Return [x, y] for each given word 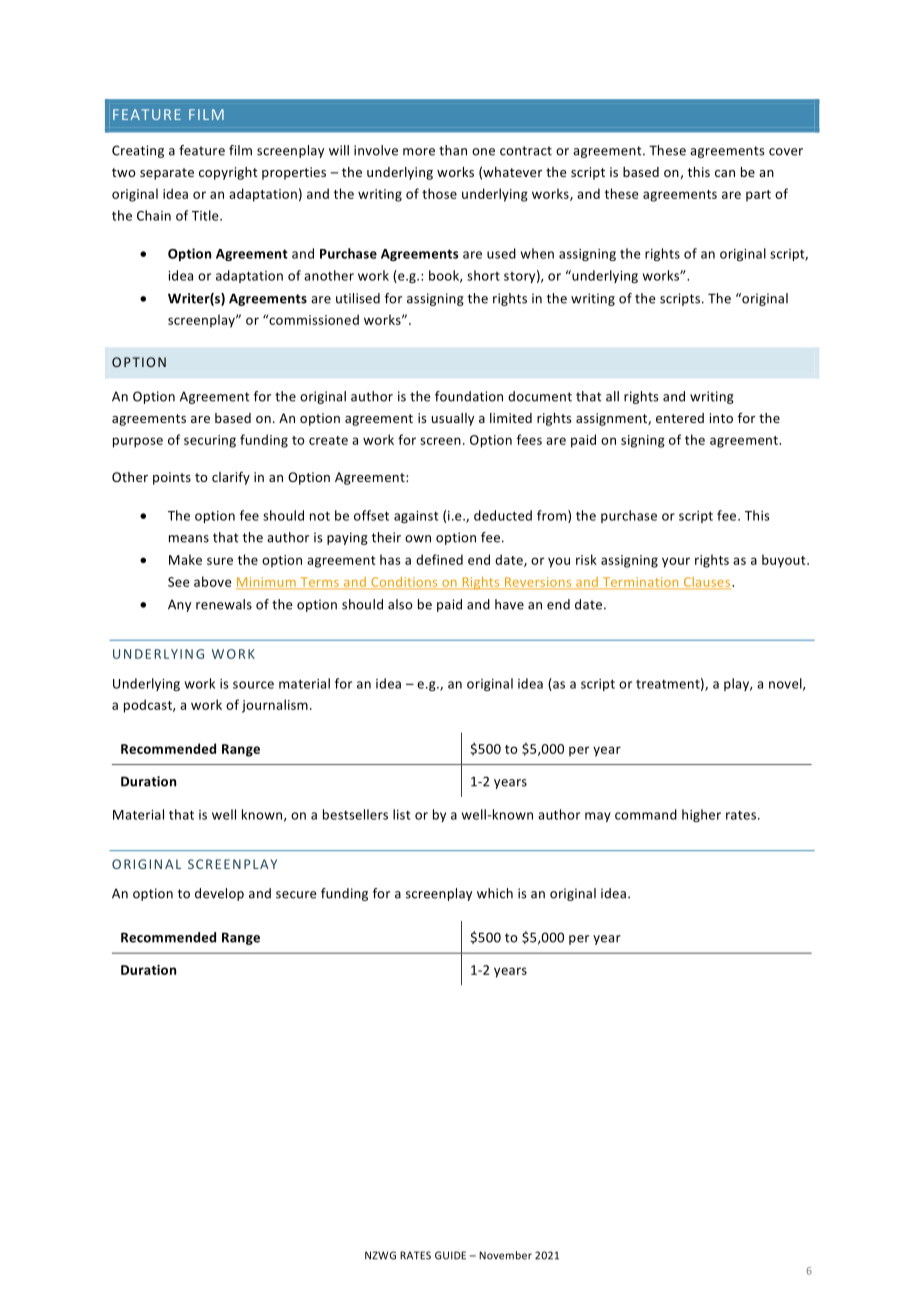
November [505, 1255]
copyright [228, 173]
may [598, 817]
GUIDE [450, 1255]
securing [210, 441]
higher [701, 815]
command [646, 814]
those [439, 193]
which [495, 893]
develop [219, 894]
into [721, 418]
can [725, 173]
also [400, 604]
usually [453, 419]
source [253, 685]
